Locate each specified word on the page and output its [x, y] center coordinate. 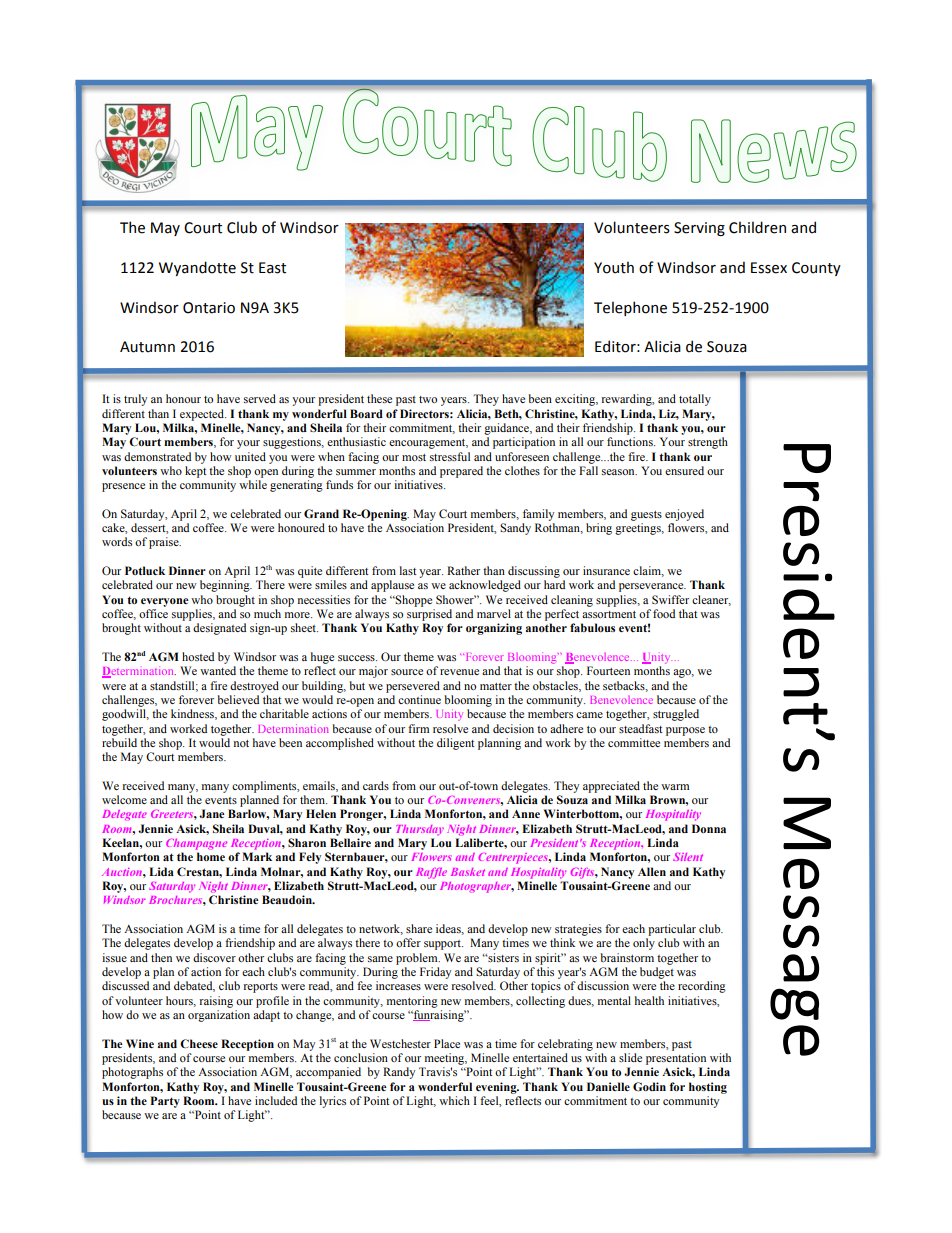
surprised [429, 615]
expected [203, 415]
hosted [198, 656]
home [211, 856]
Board [366, 413]
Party [165, 1102]
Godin [649, 1086]
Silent [688, 857]
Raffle [431, 873]
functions [631, 441]
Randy [399, 1073]
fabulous [592, 627]
